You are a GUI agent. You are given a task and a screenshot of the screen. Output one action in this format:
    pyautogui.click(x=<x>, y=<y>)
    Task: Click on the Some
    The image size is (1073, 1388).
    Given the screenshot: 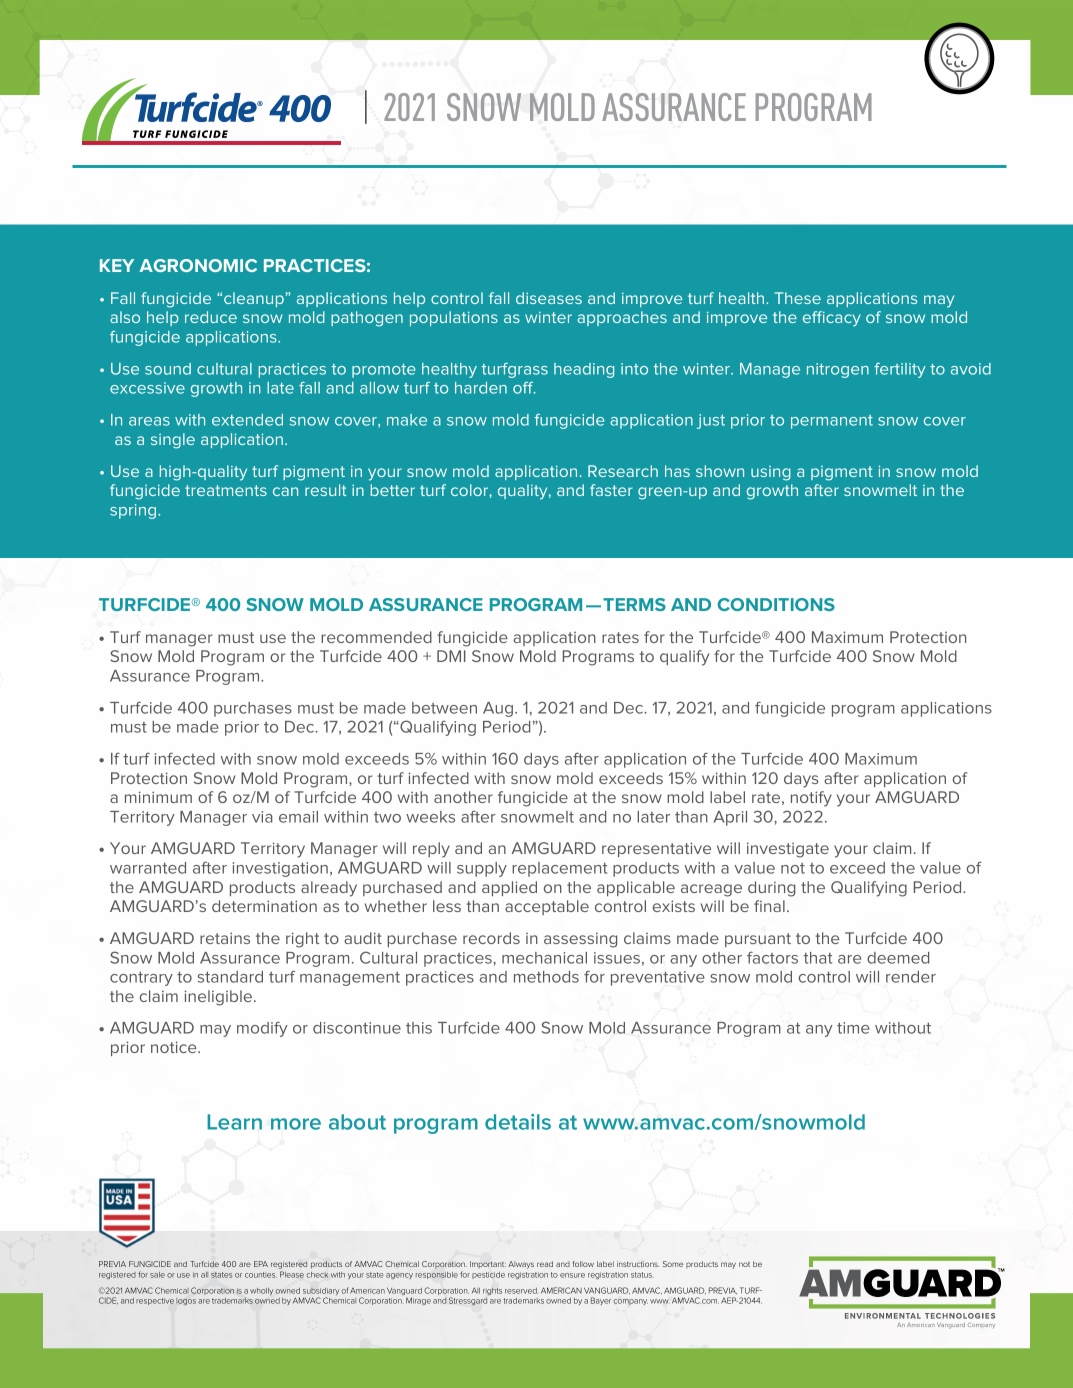 What is the action you would take?
    pyautogui.click(x=673, y=1264)
